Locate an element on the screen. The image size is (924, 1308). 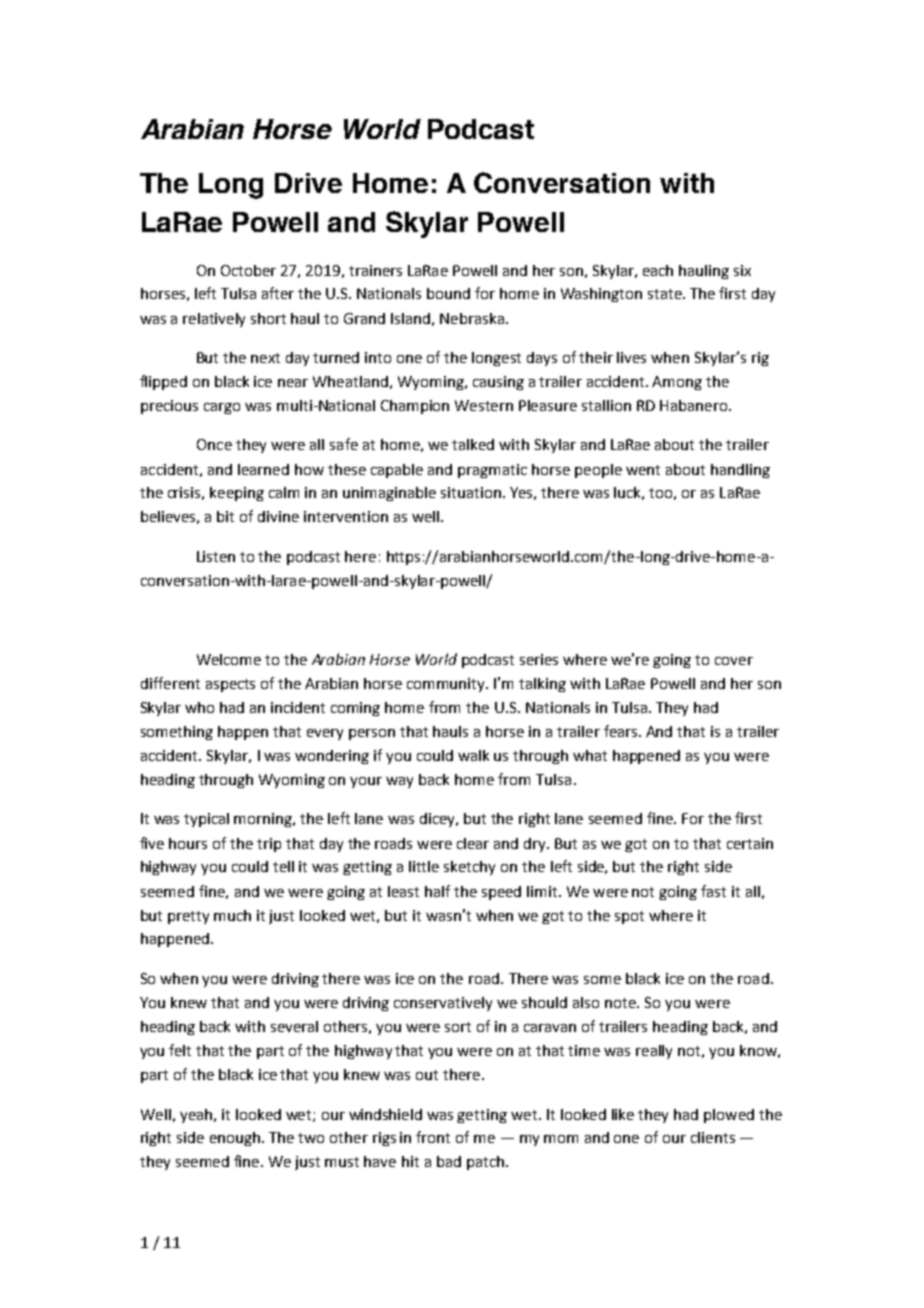
cover is located at coordinates (734, 661).
